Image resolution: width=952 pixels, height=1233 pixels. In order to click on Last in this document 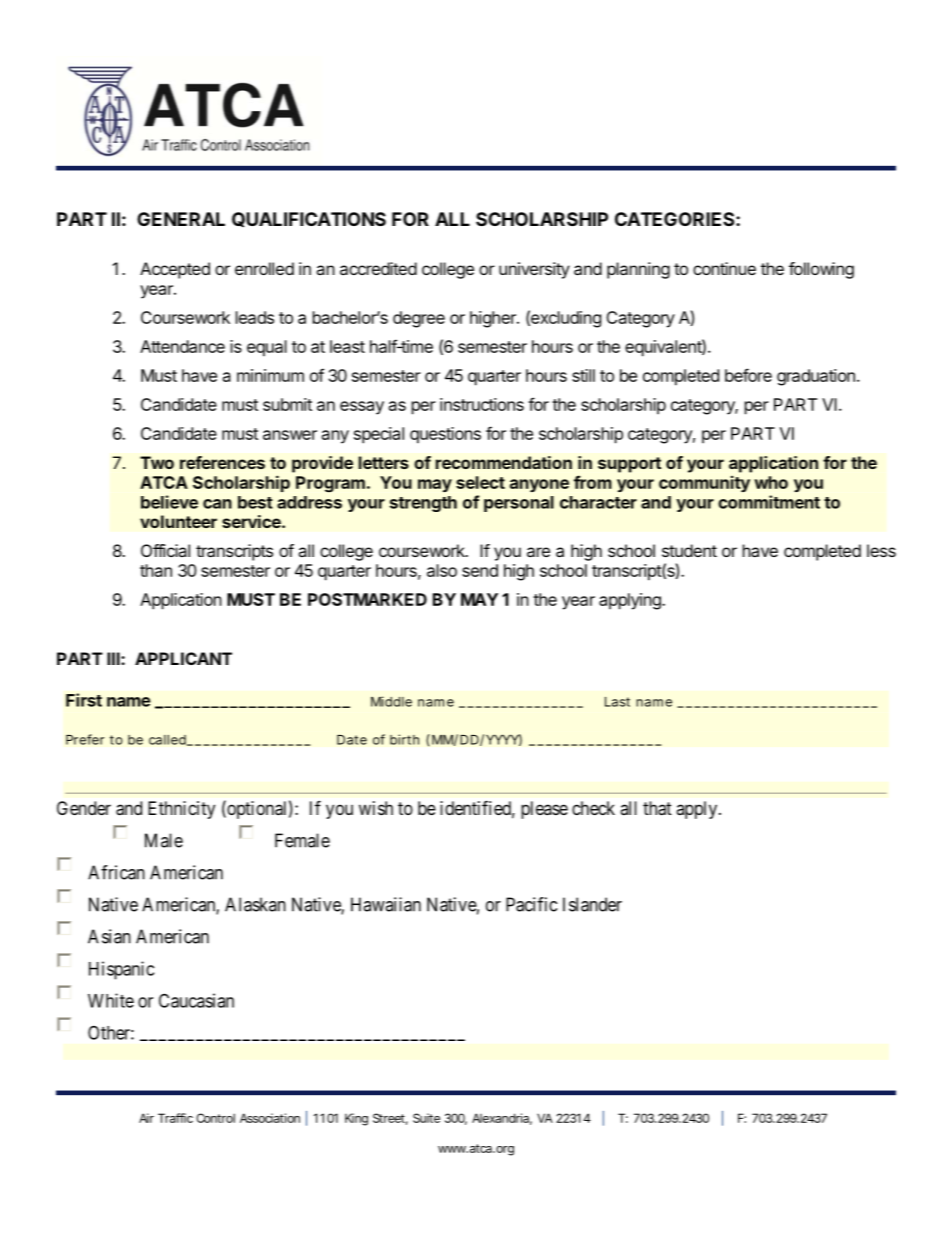, I will do `click(617, 702)`.
